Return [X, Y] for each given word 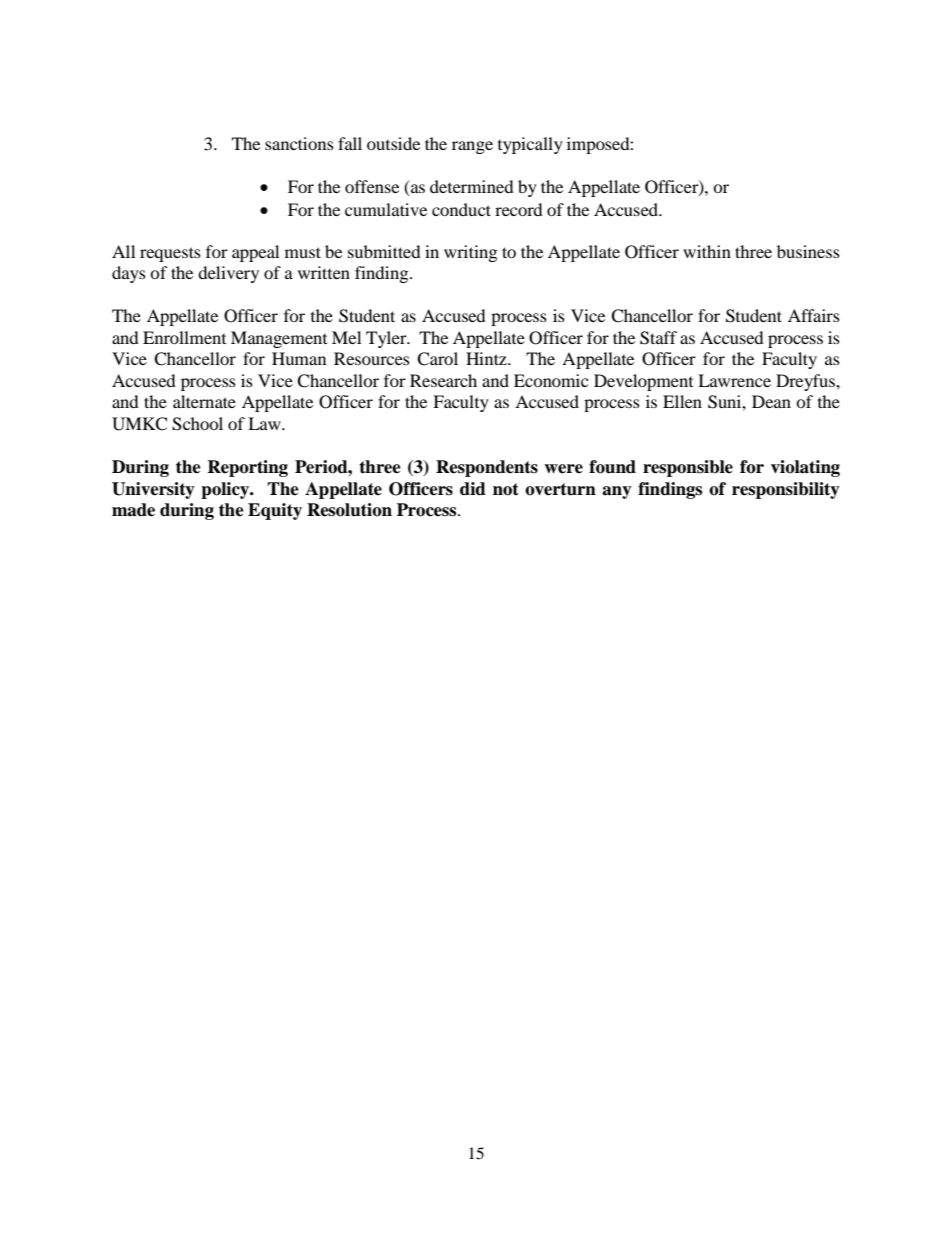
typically [530, 145]
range [472, 147]
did [473, 489]
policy [226, 490]
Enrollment [184, 337]
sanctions [299, 143]
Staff [658, 338]
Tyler [387, 339]
